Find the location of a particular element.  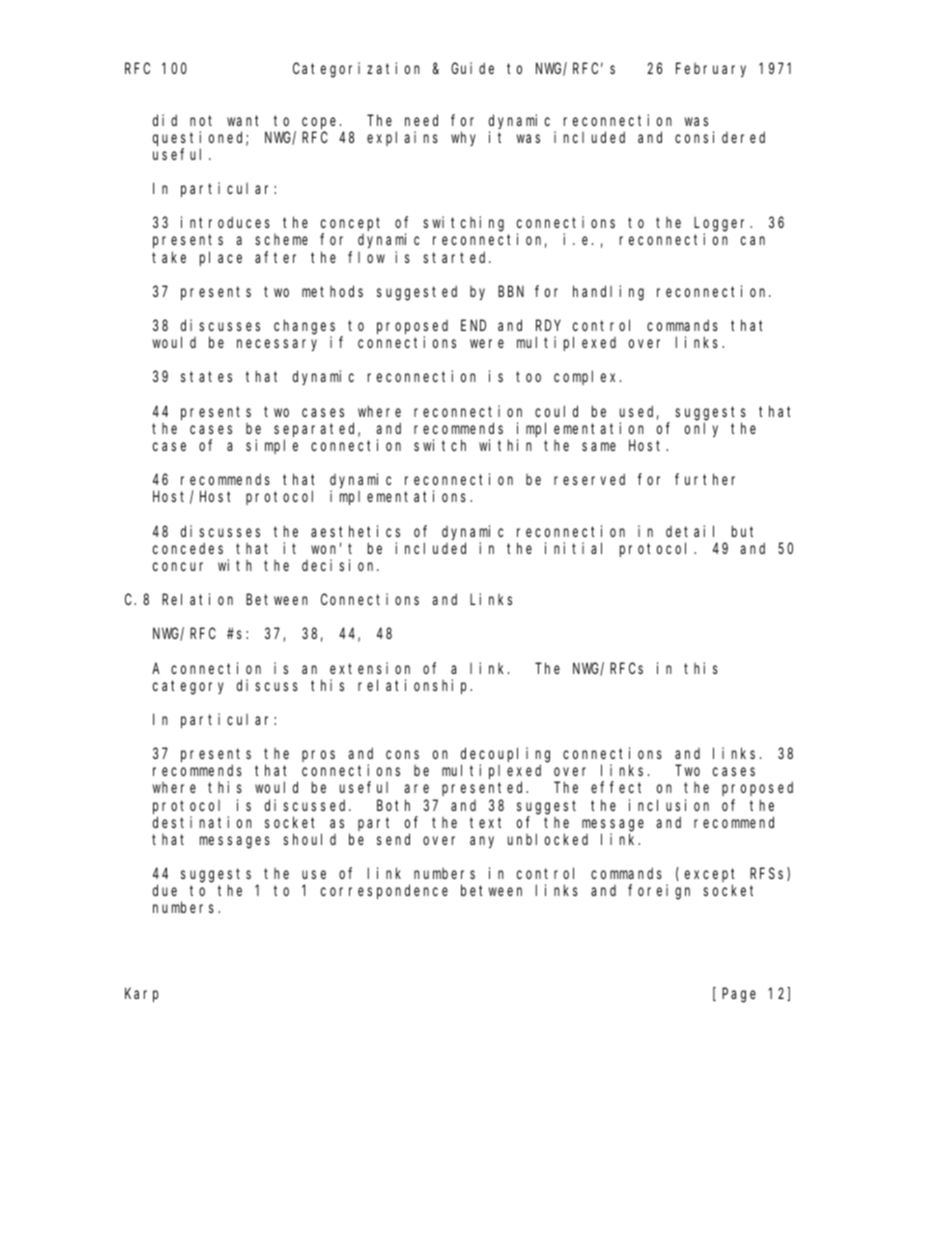

Karp is located at coordinates (142, 995).
